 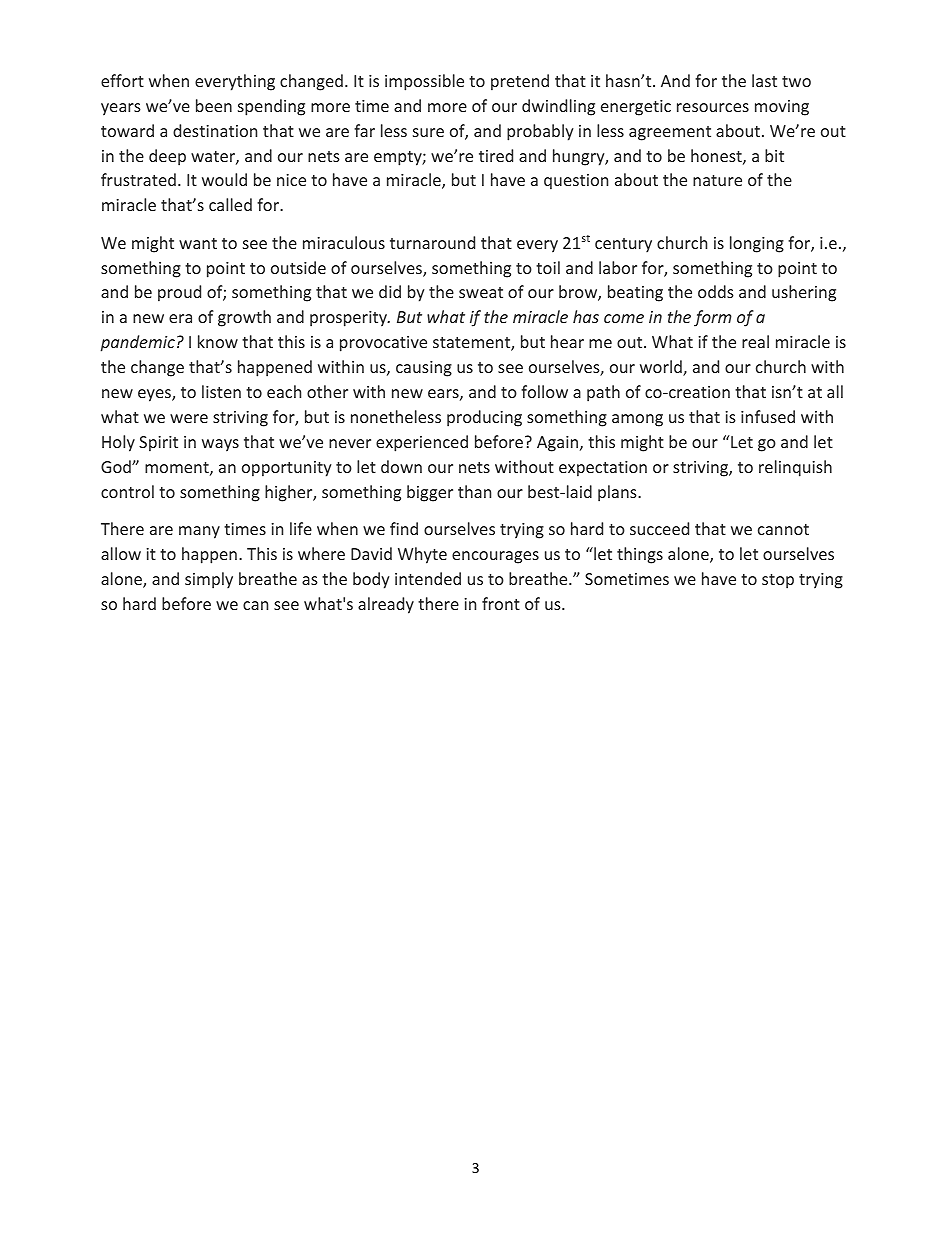 What do you see at coordinates (401, 466) in the screenshot?
I see `down` at bounding box center [401, 466].
